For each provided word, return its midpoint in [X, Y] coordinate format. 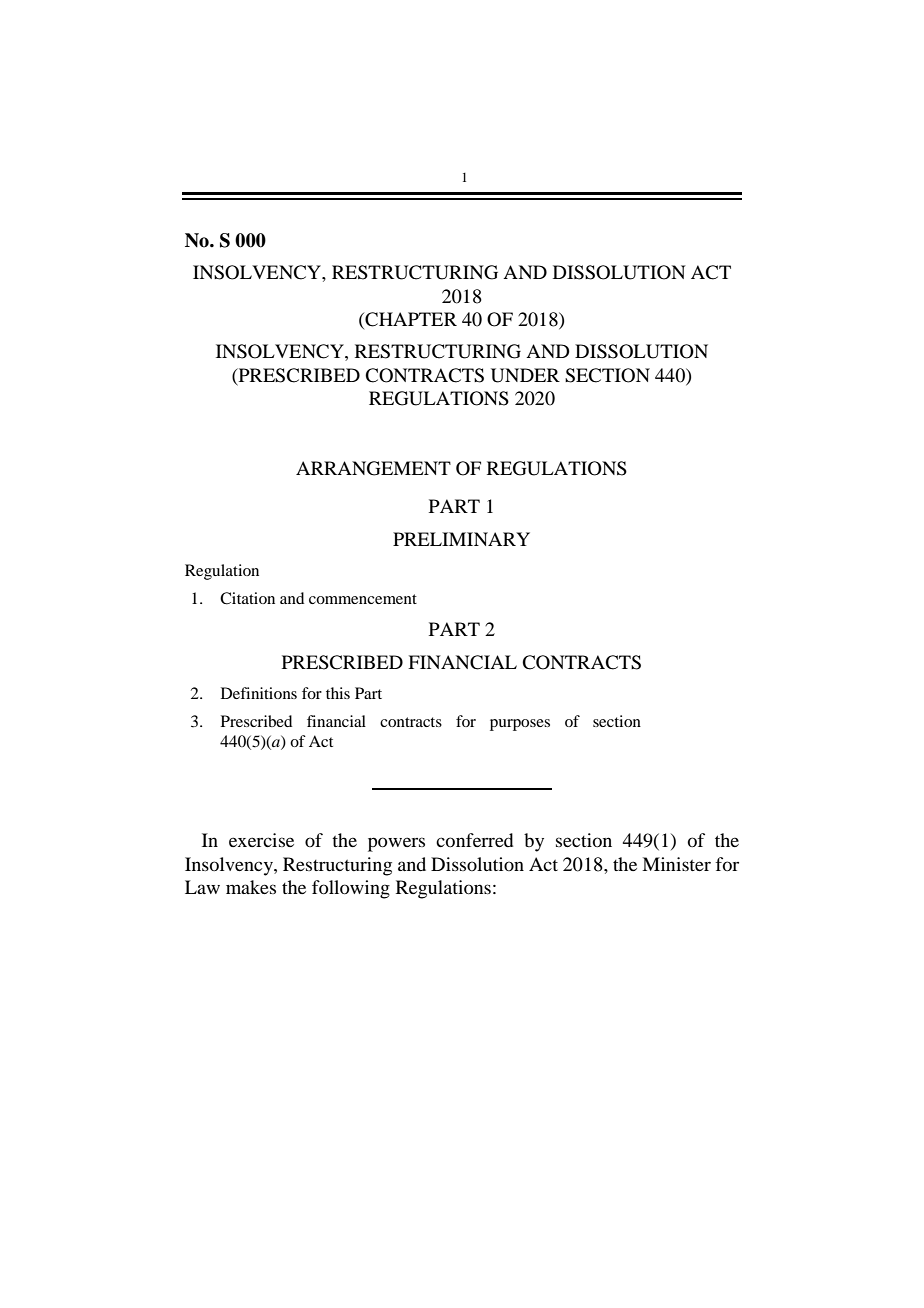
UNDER [525, 375]
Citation [247, 598]
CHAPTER [410, 319]
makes [251, 887]
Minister [676, 864]
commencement [363, 599]
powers [396, 844]
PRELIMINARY [461, 539]
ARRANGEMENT [373, 468]
